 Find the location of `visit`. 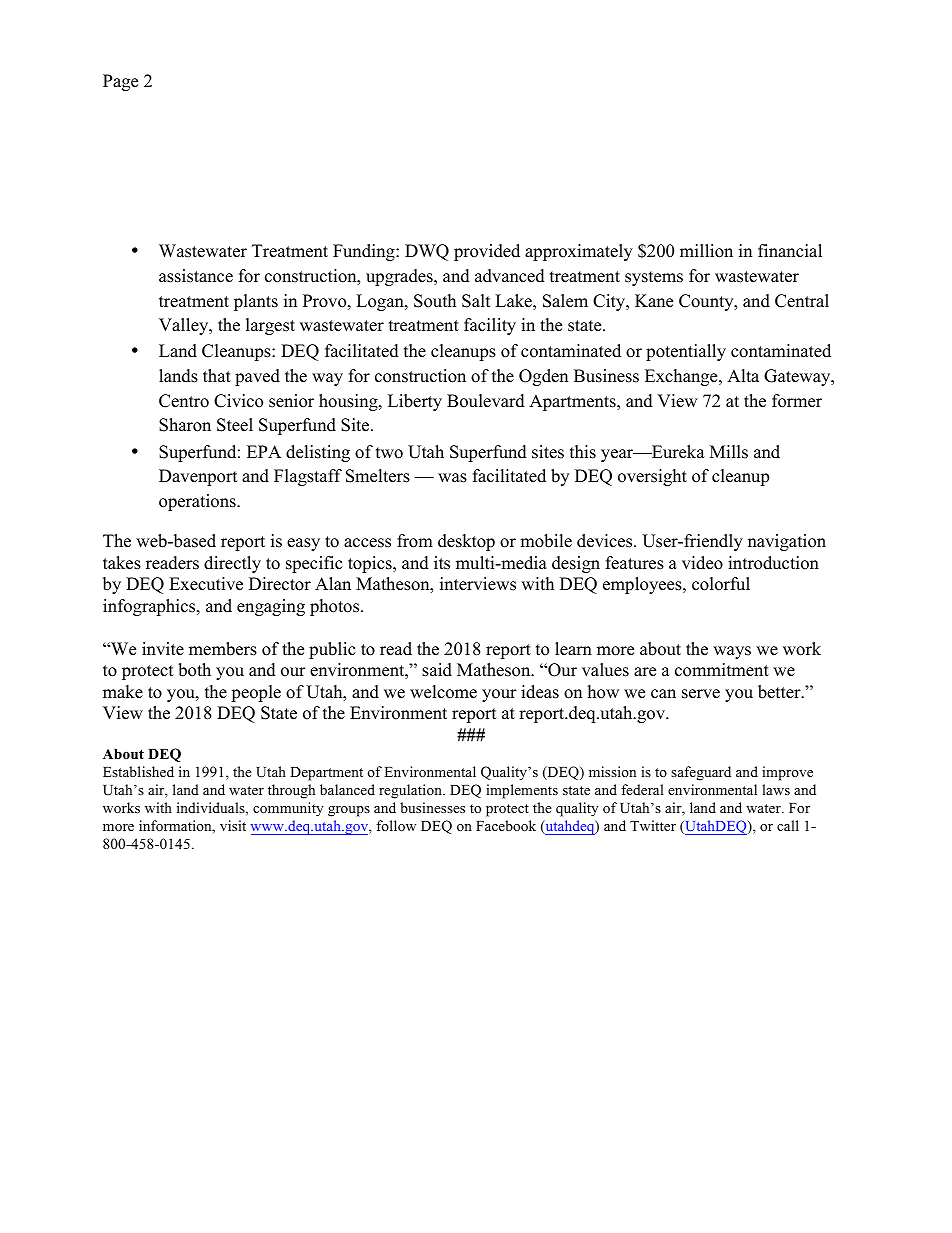

visit is located at coordinates (233, 825).
